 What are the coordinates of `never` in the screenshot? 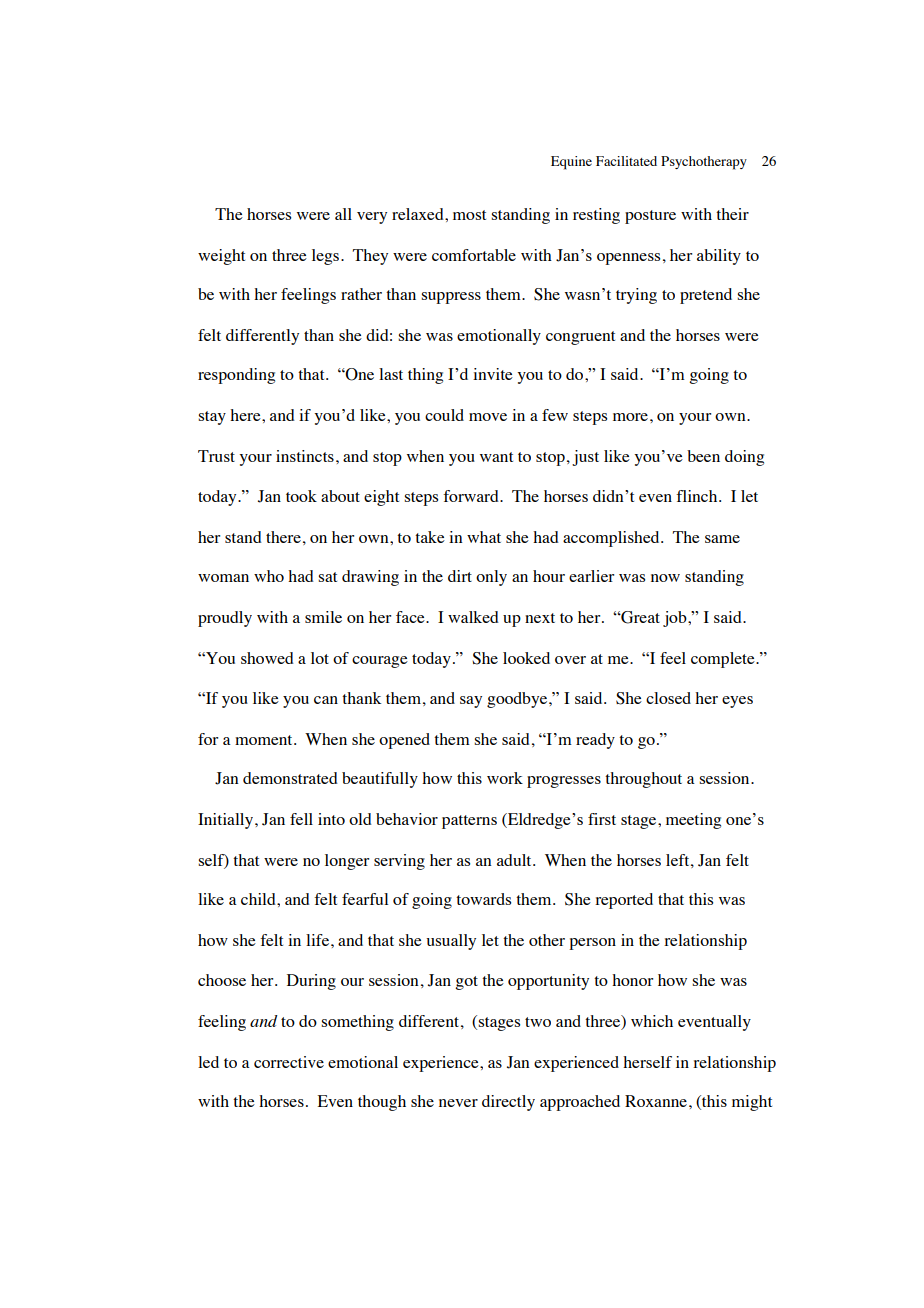 It's located at (458, 1103).
